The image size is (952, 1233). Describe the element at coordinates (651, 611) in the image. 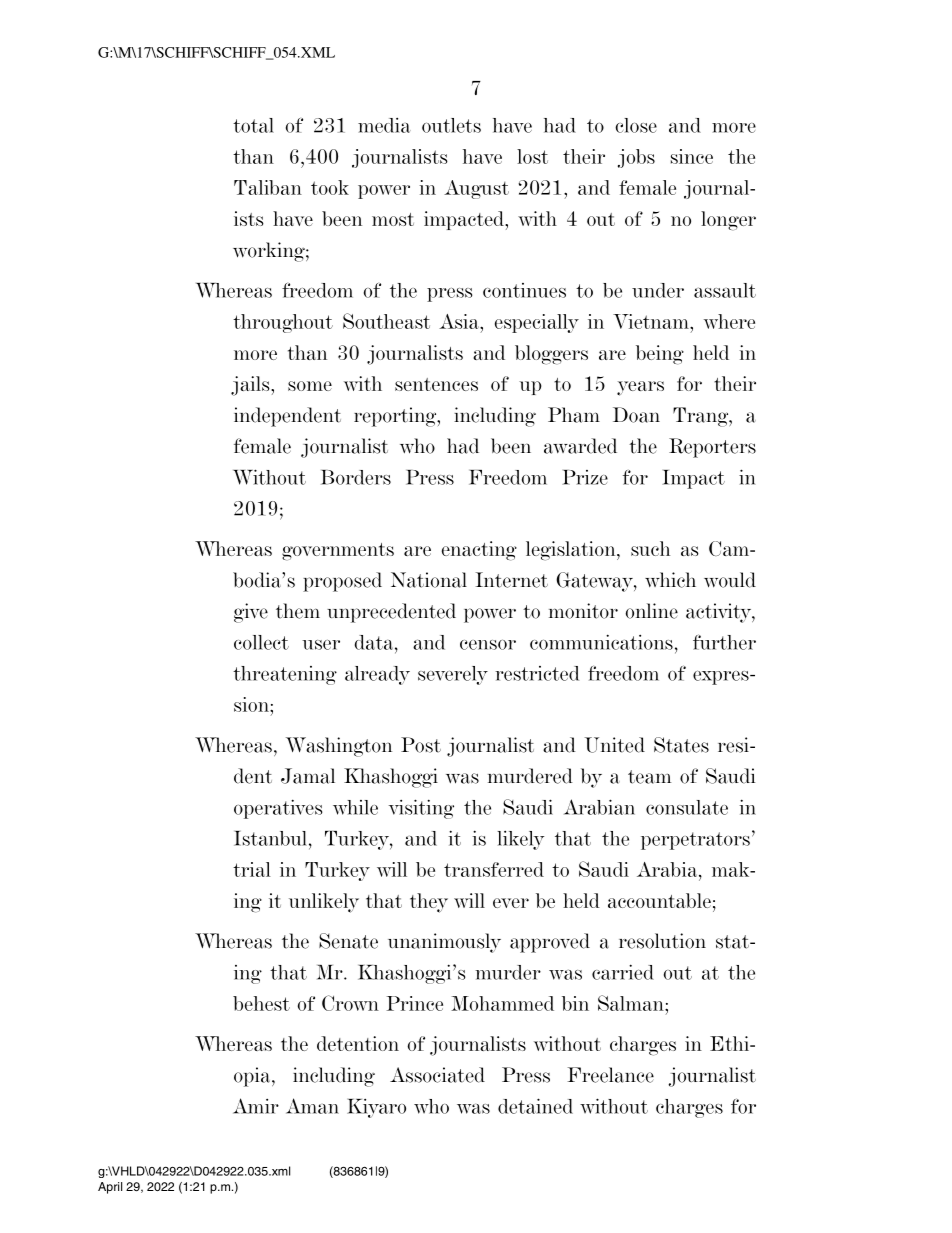

I see `online` at that location.
